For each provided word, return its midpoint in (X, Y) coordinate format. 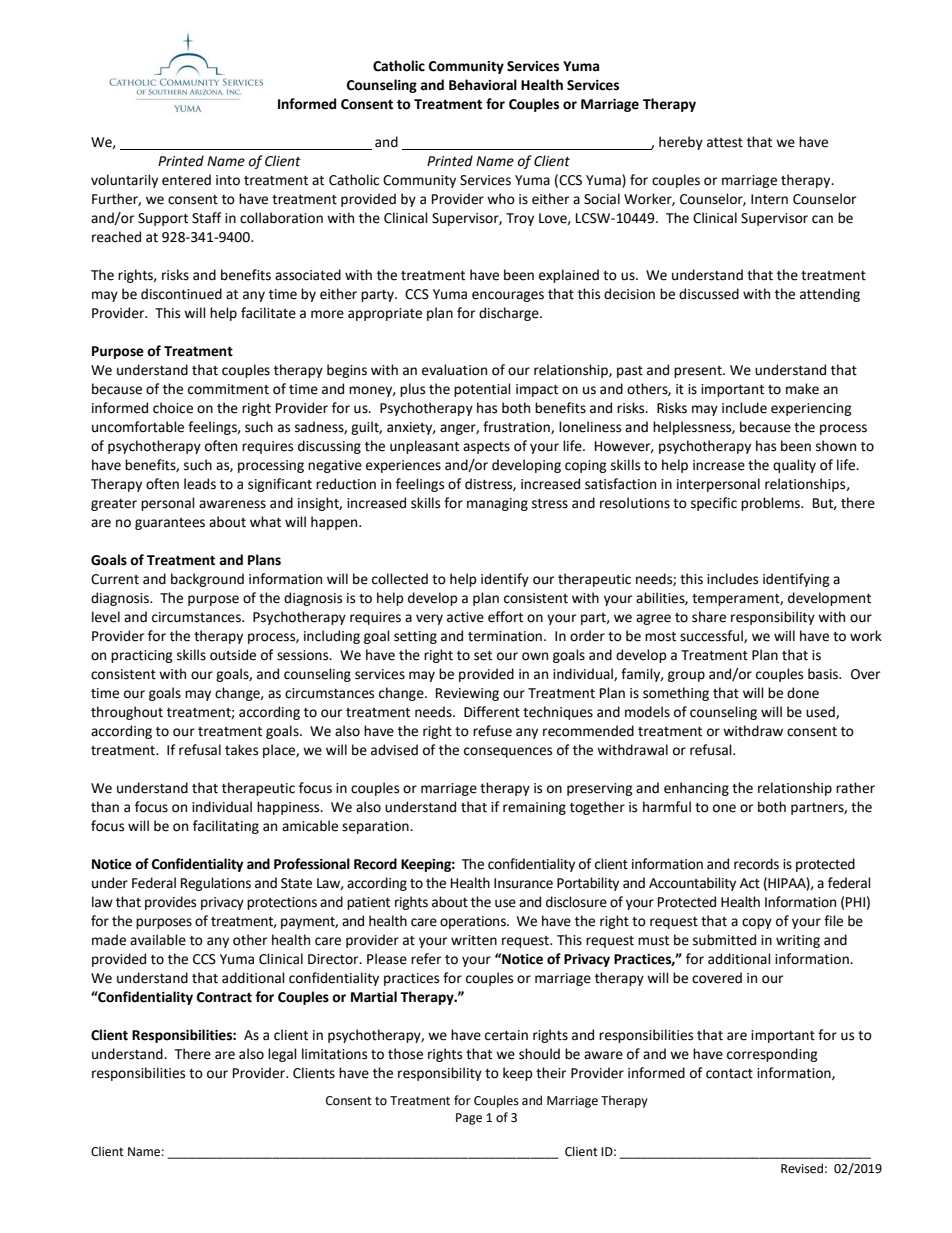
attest (725, 143)
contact (729, 1074)
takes (241, 750)
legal (282, 1055)
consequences (508, 752)
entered (186, 180)
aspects (486, 448)
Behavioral (483, 85)
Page (469, 1119)
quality (794, 466)
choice (173, 408)
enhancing (696, 789)
